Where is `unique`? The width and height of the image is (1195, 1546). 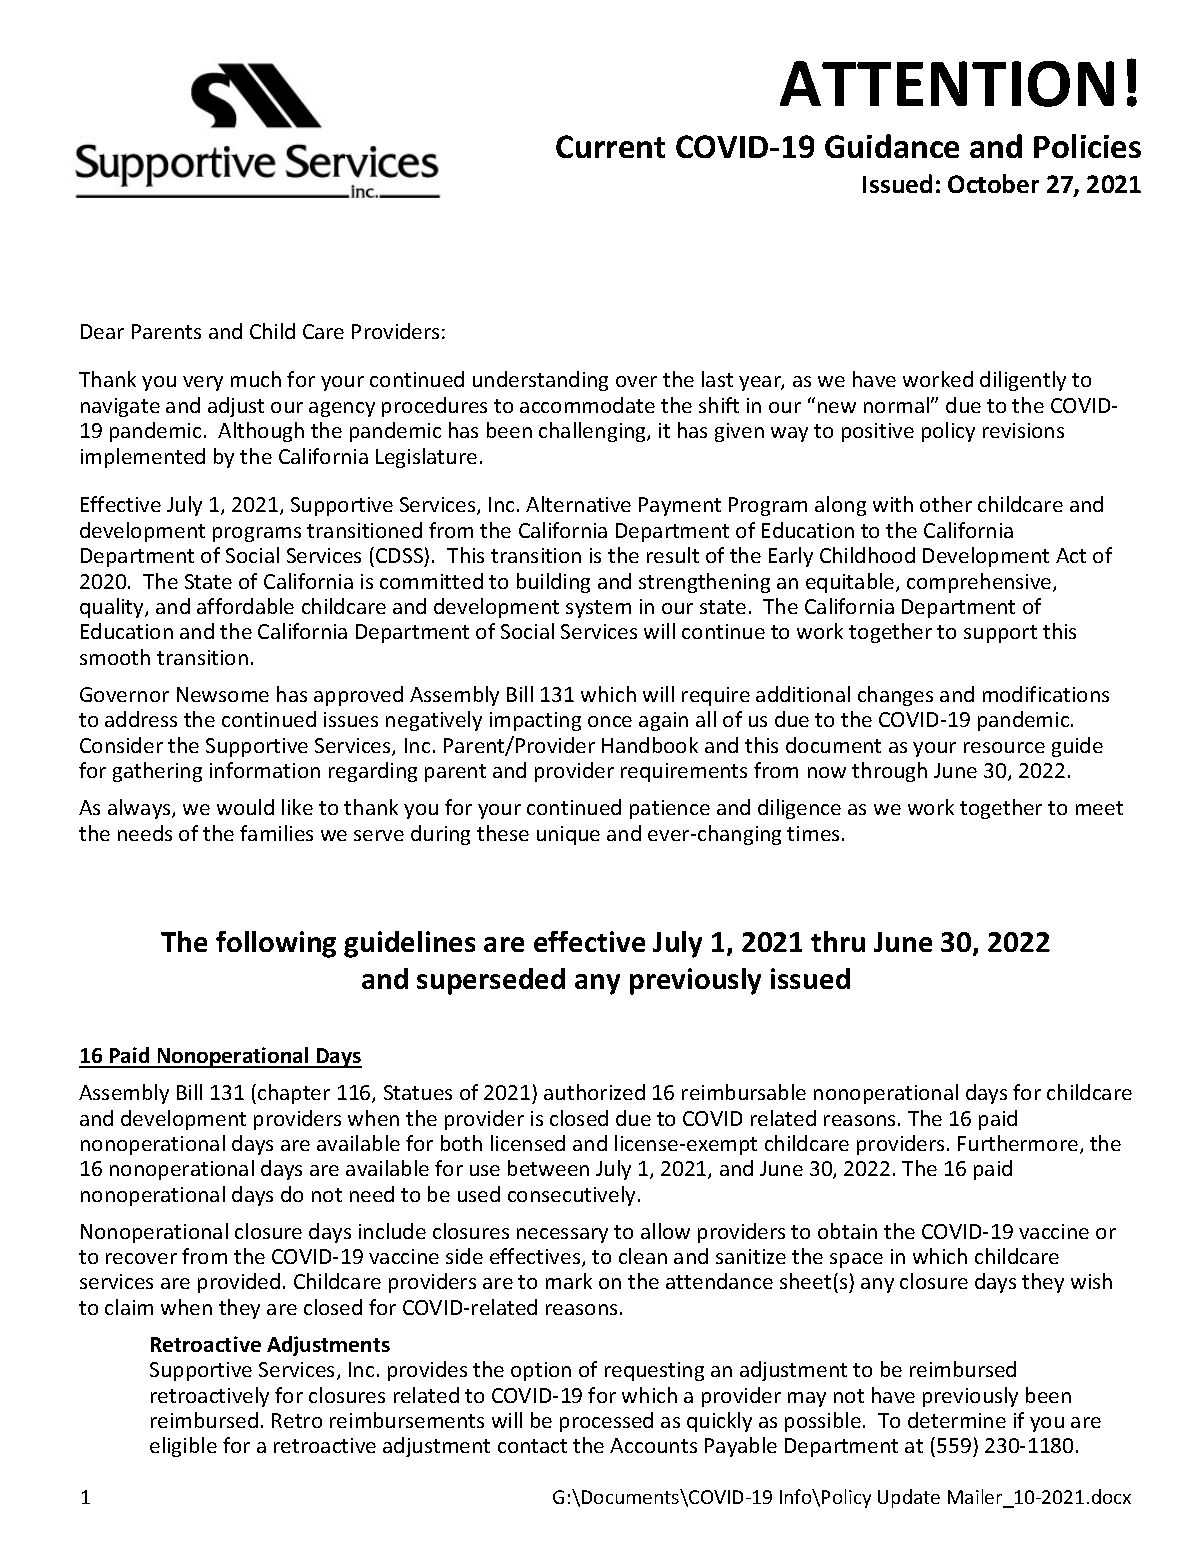
unique is located at coordinates (568, 835).
